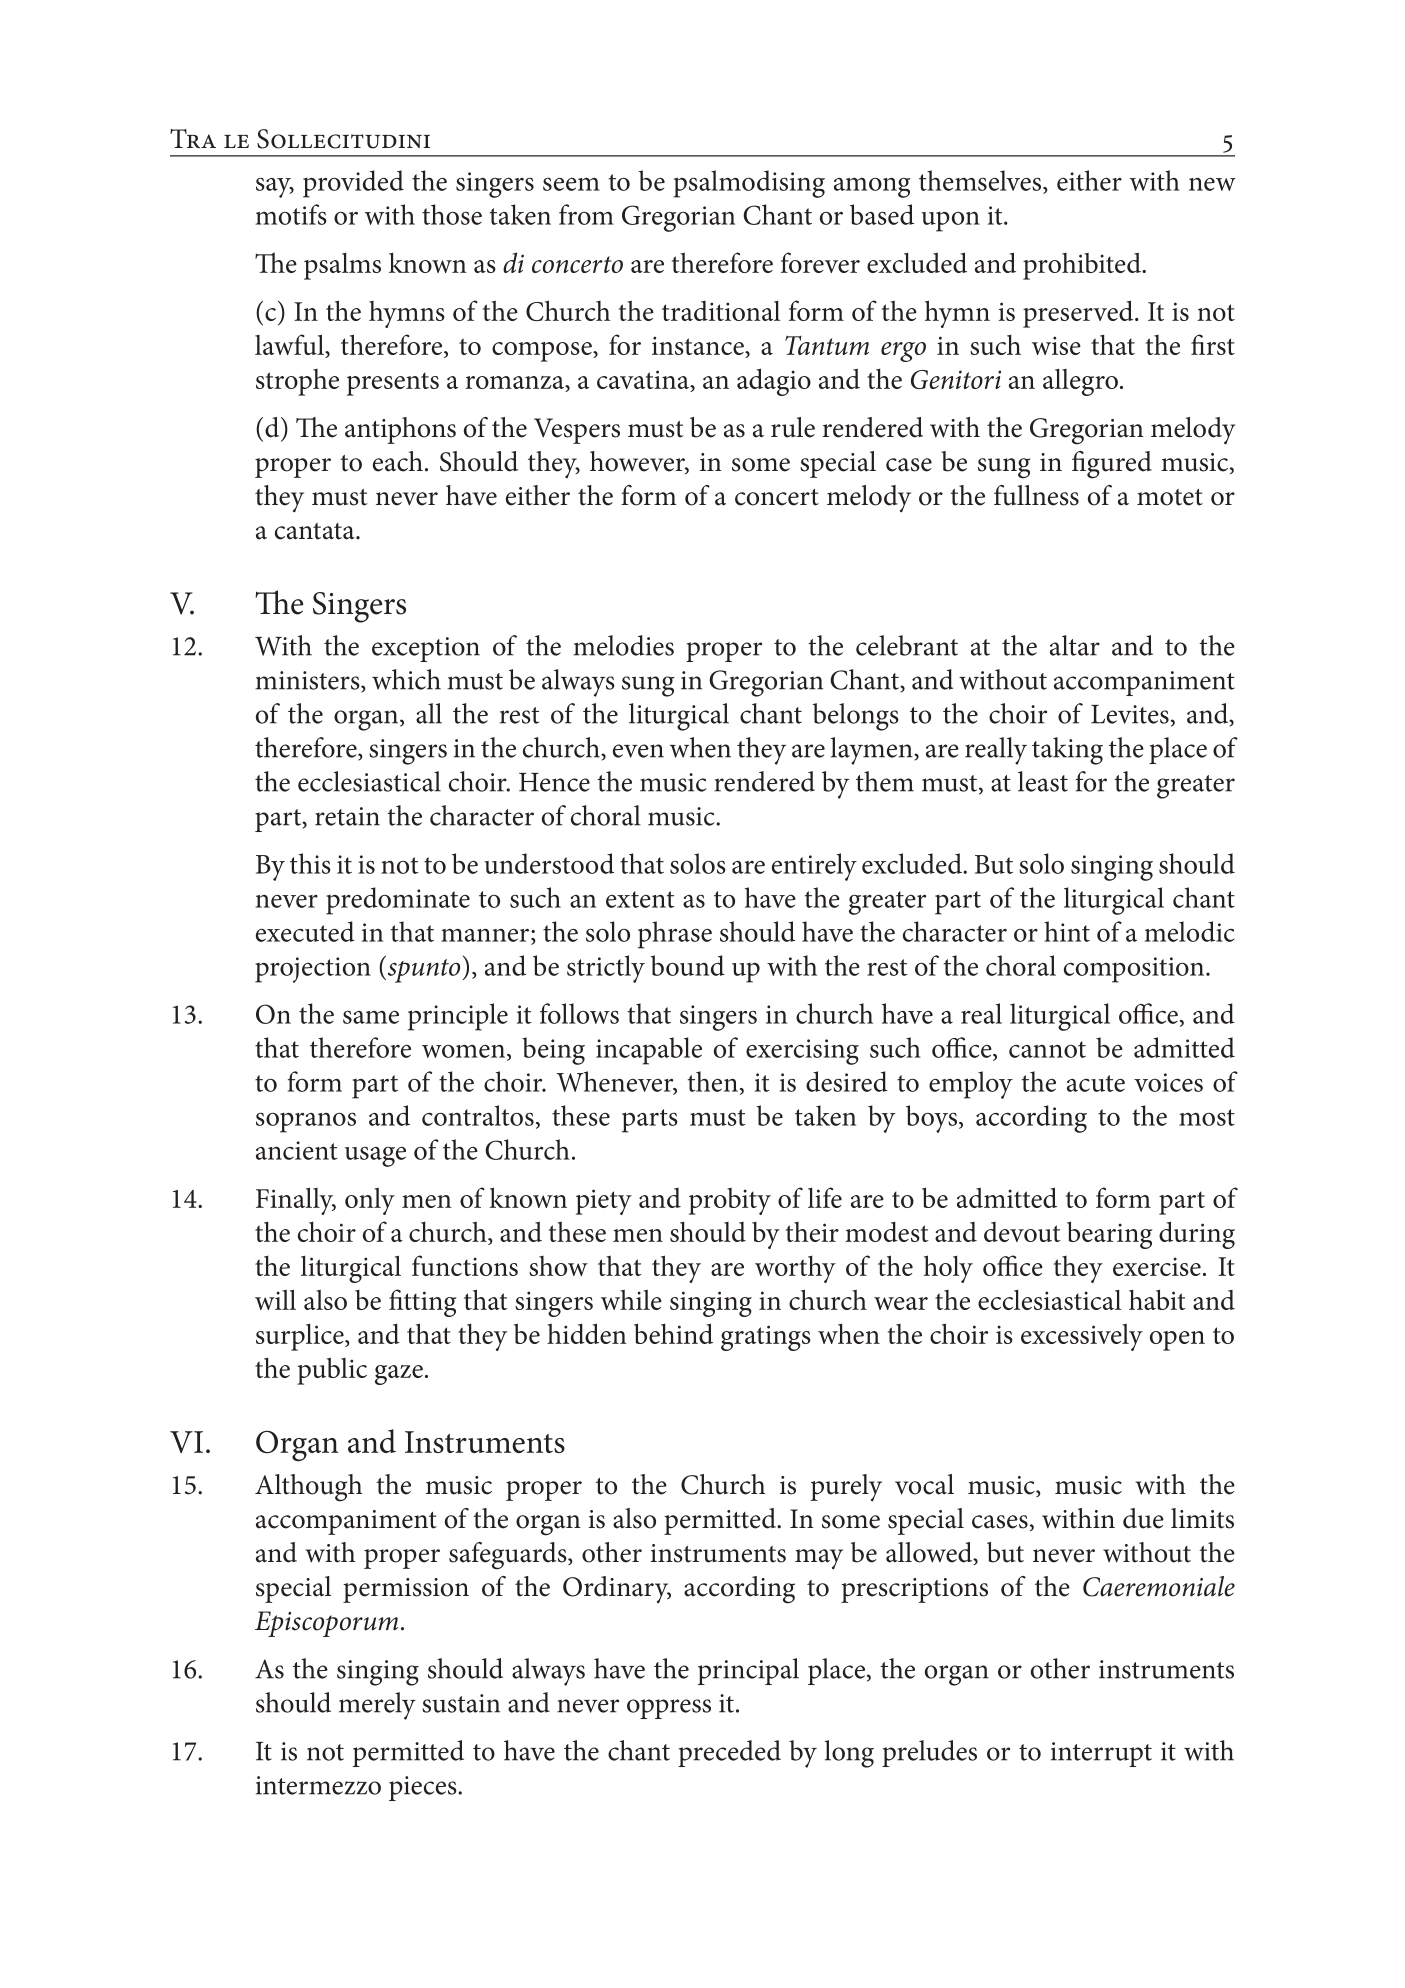  What do you see at coordinates (1135, 970) in the page?
I see `composition` at bounding box center [1135, 970].
